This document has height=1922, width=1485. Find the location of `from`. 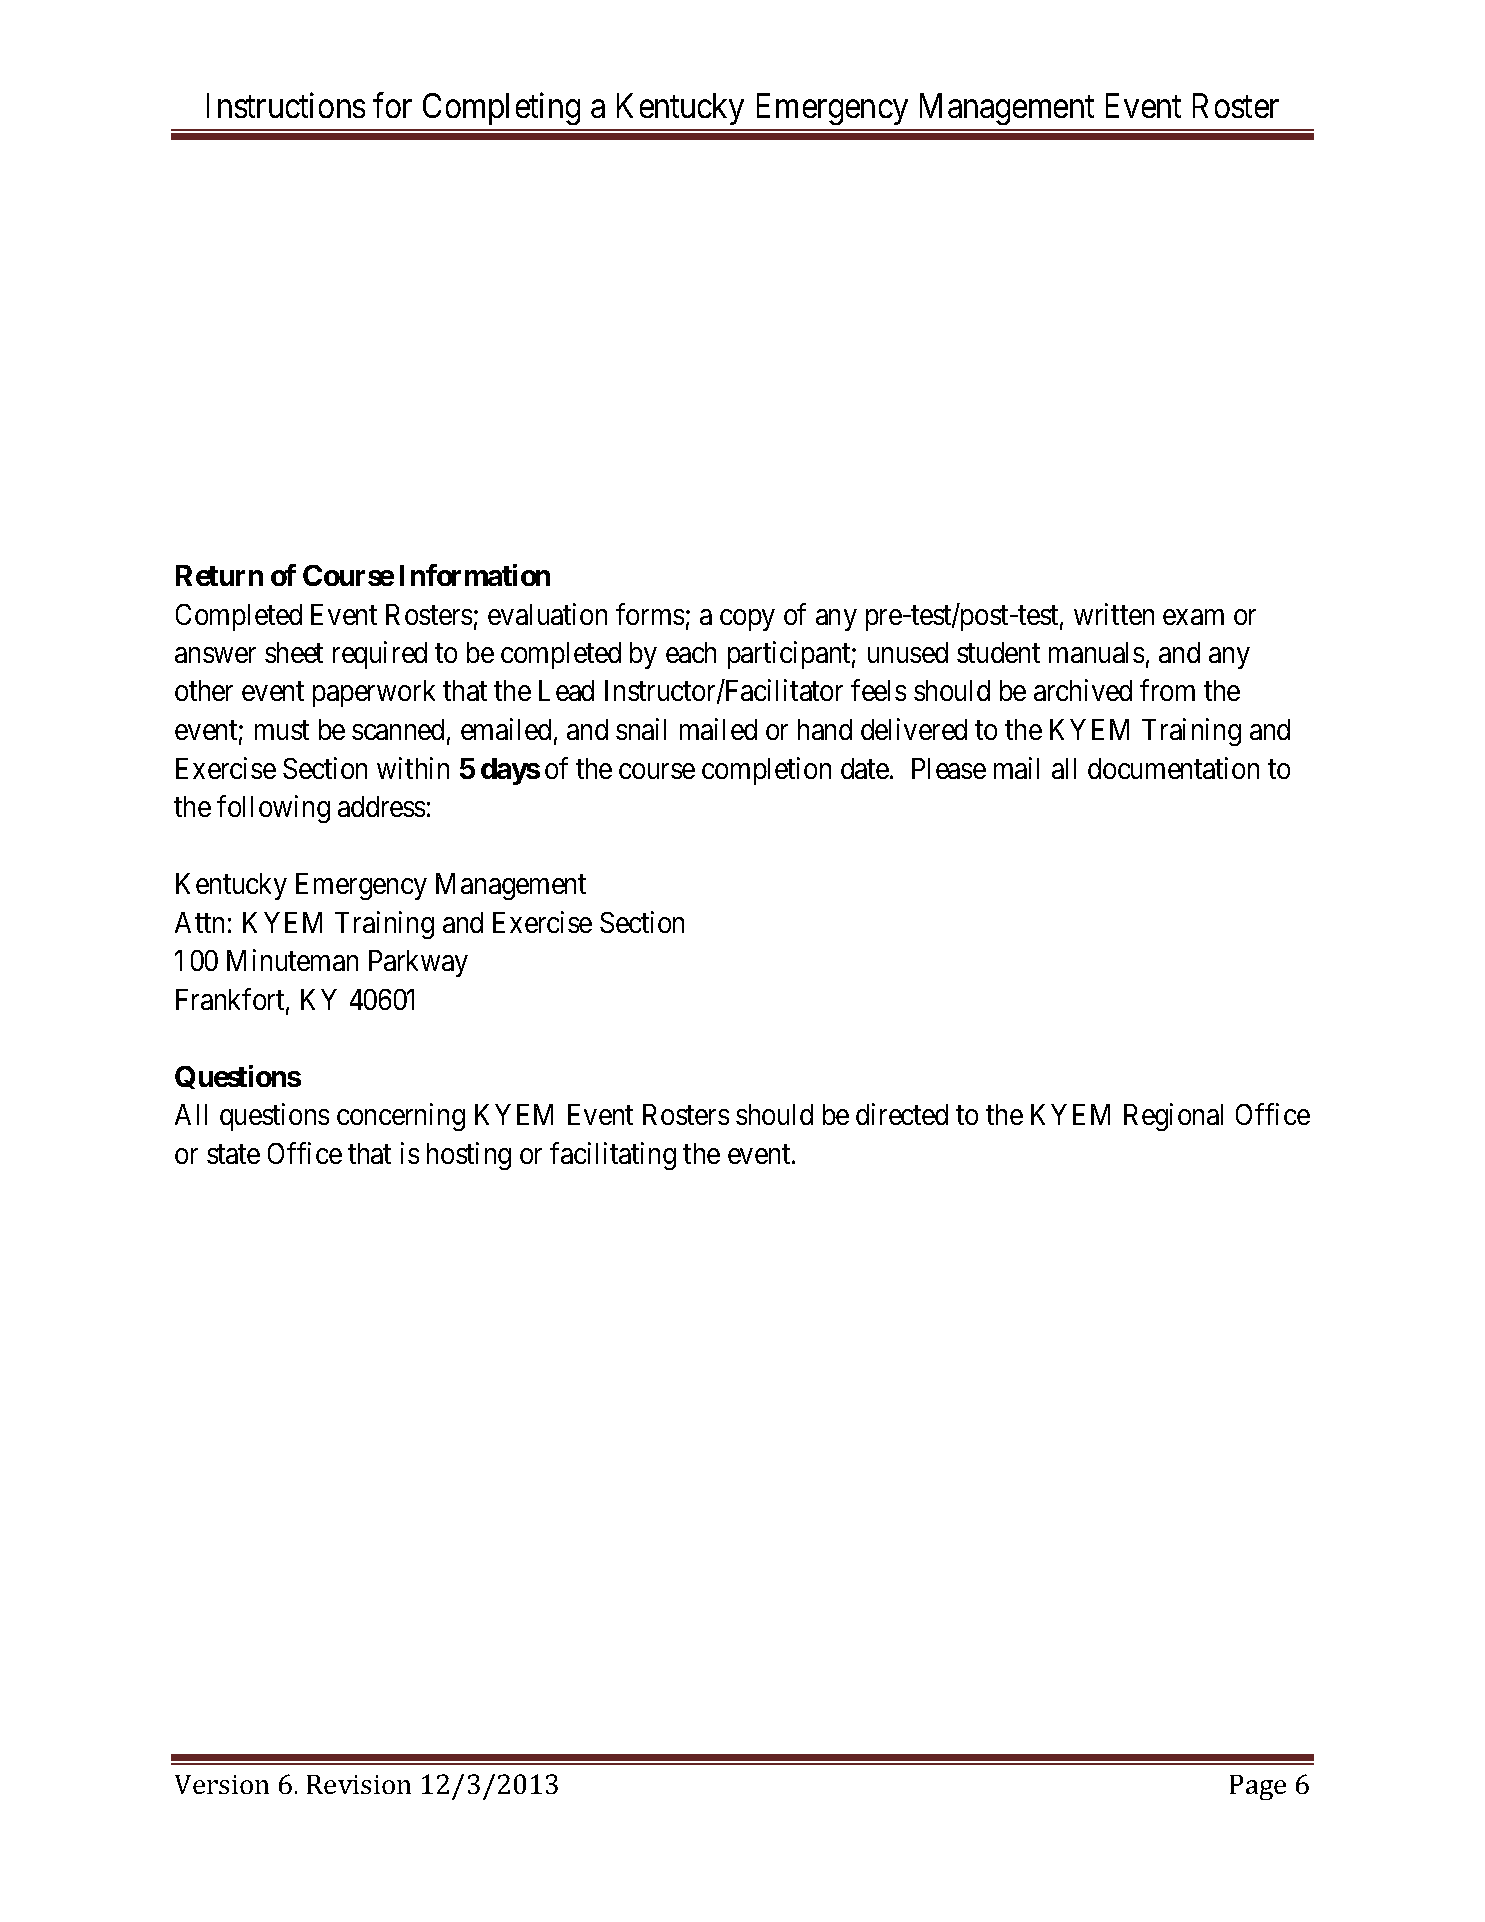

from is located at coordinates (1167, 690).
